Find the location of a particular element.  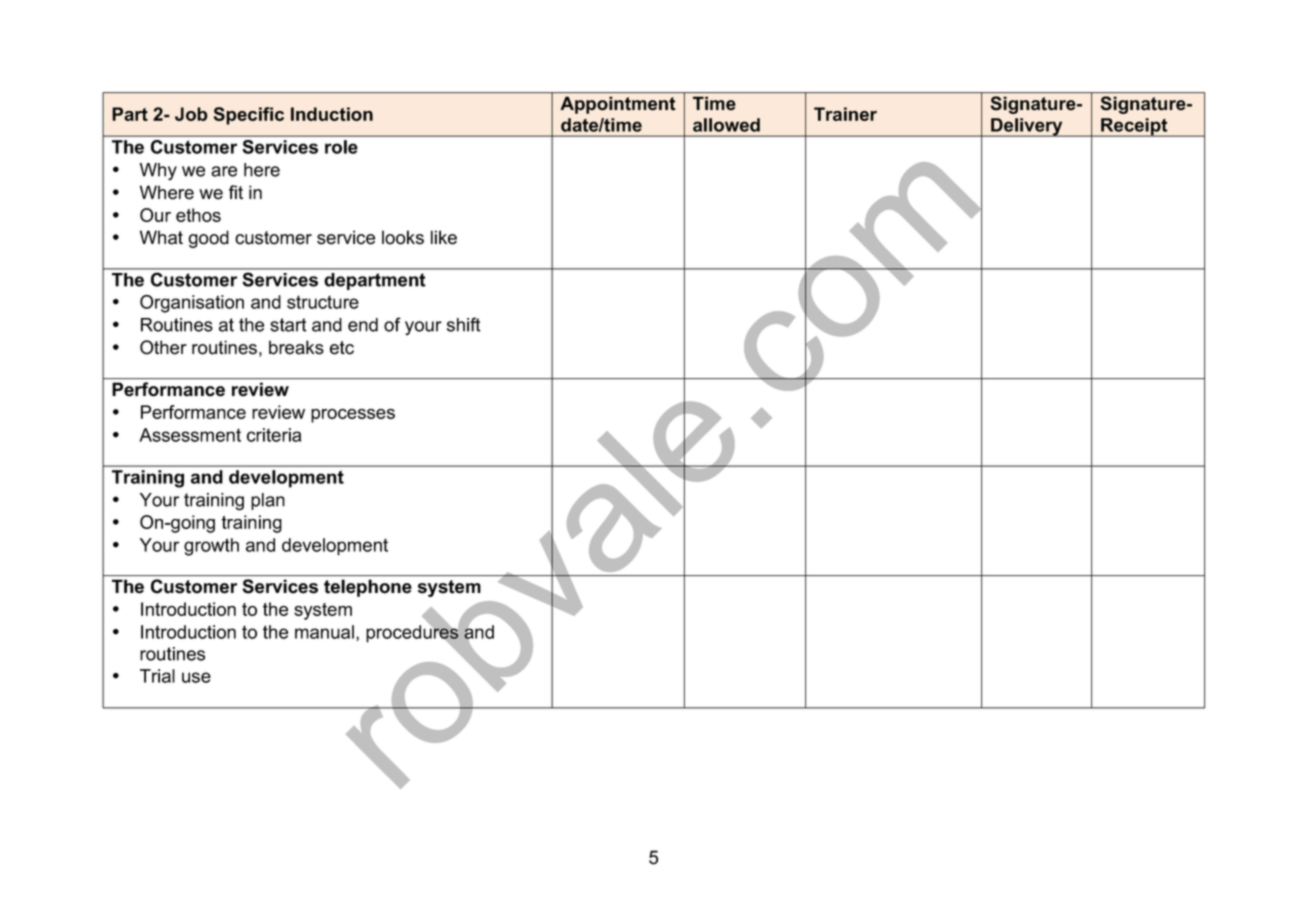

allowed is located at coordinates (726, 125).
